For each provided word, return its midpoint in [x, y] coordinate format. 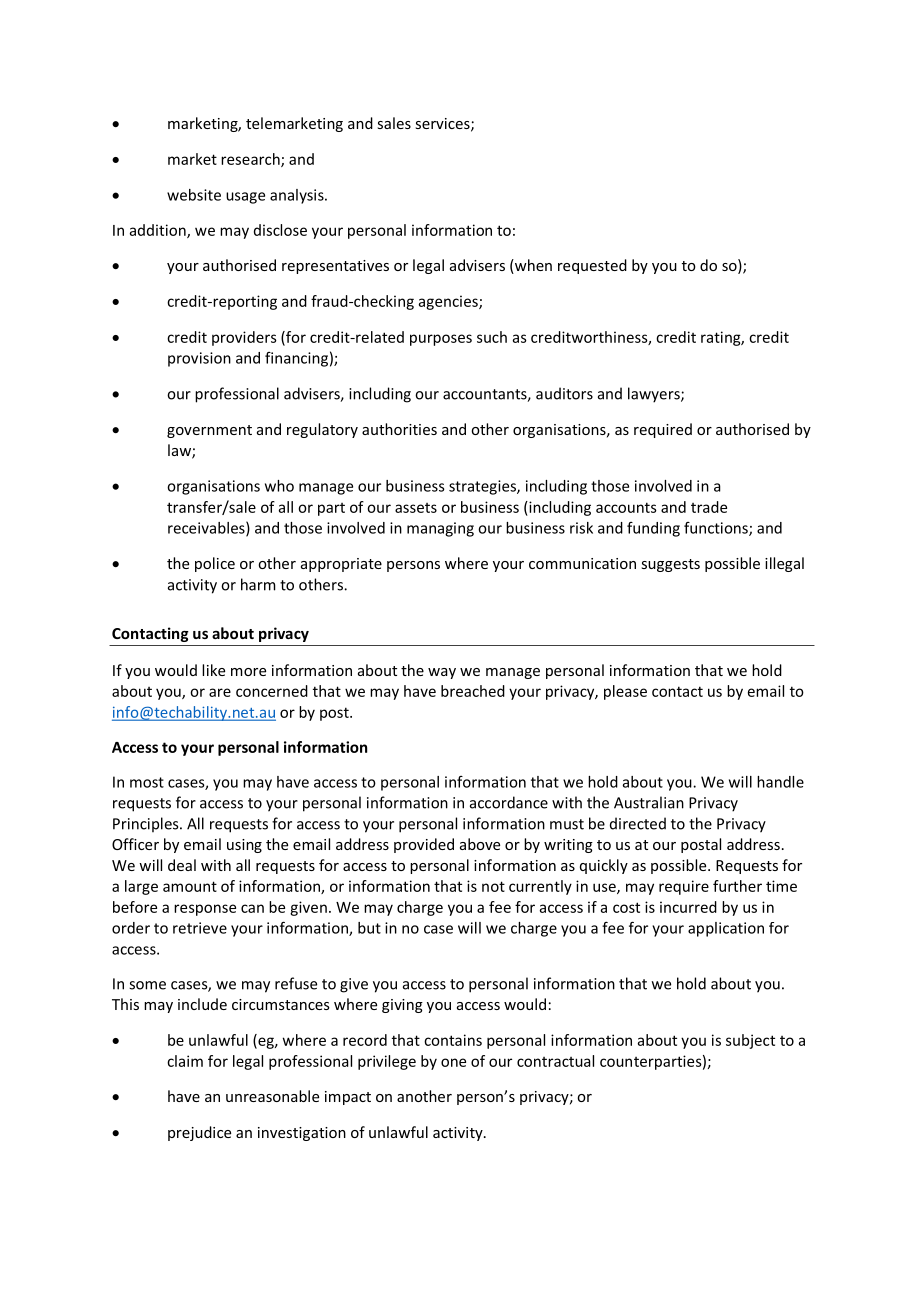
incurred [688, 907]
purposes [441, 340]
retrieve [200, 928]
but [369, 928]
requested [592, 266]
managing [440, 529]
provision [199, 359]
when [532, 266]
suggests [670, 565]
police [215, 564]
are [220, 692]
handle [780, 782]
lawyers [655, 395]
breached [473, 691]
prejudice [199, 1133]
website [194, 195]
